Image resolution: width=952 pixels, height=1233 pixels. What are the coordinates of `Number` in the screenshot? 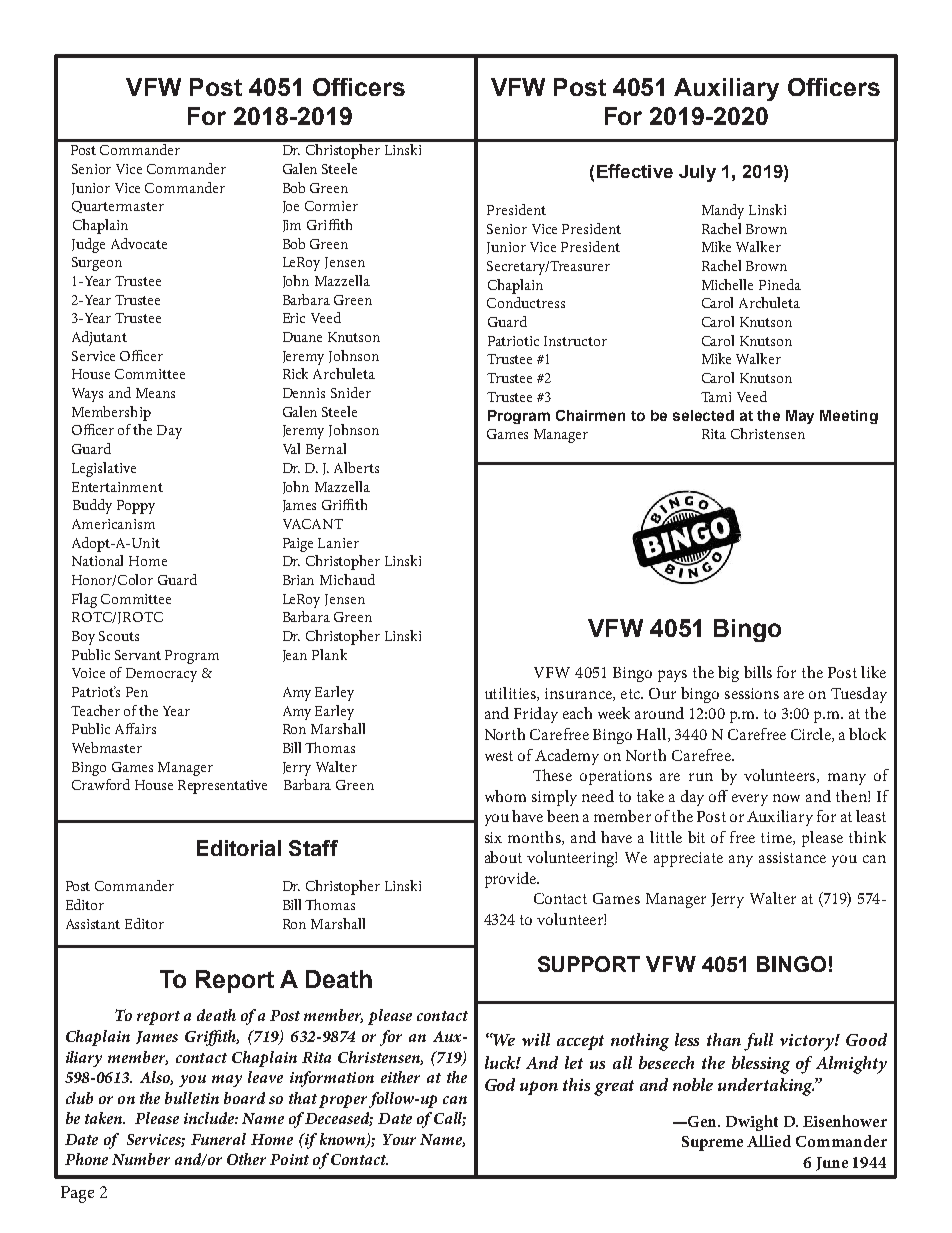 It's located at (141, 1159).
